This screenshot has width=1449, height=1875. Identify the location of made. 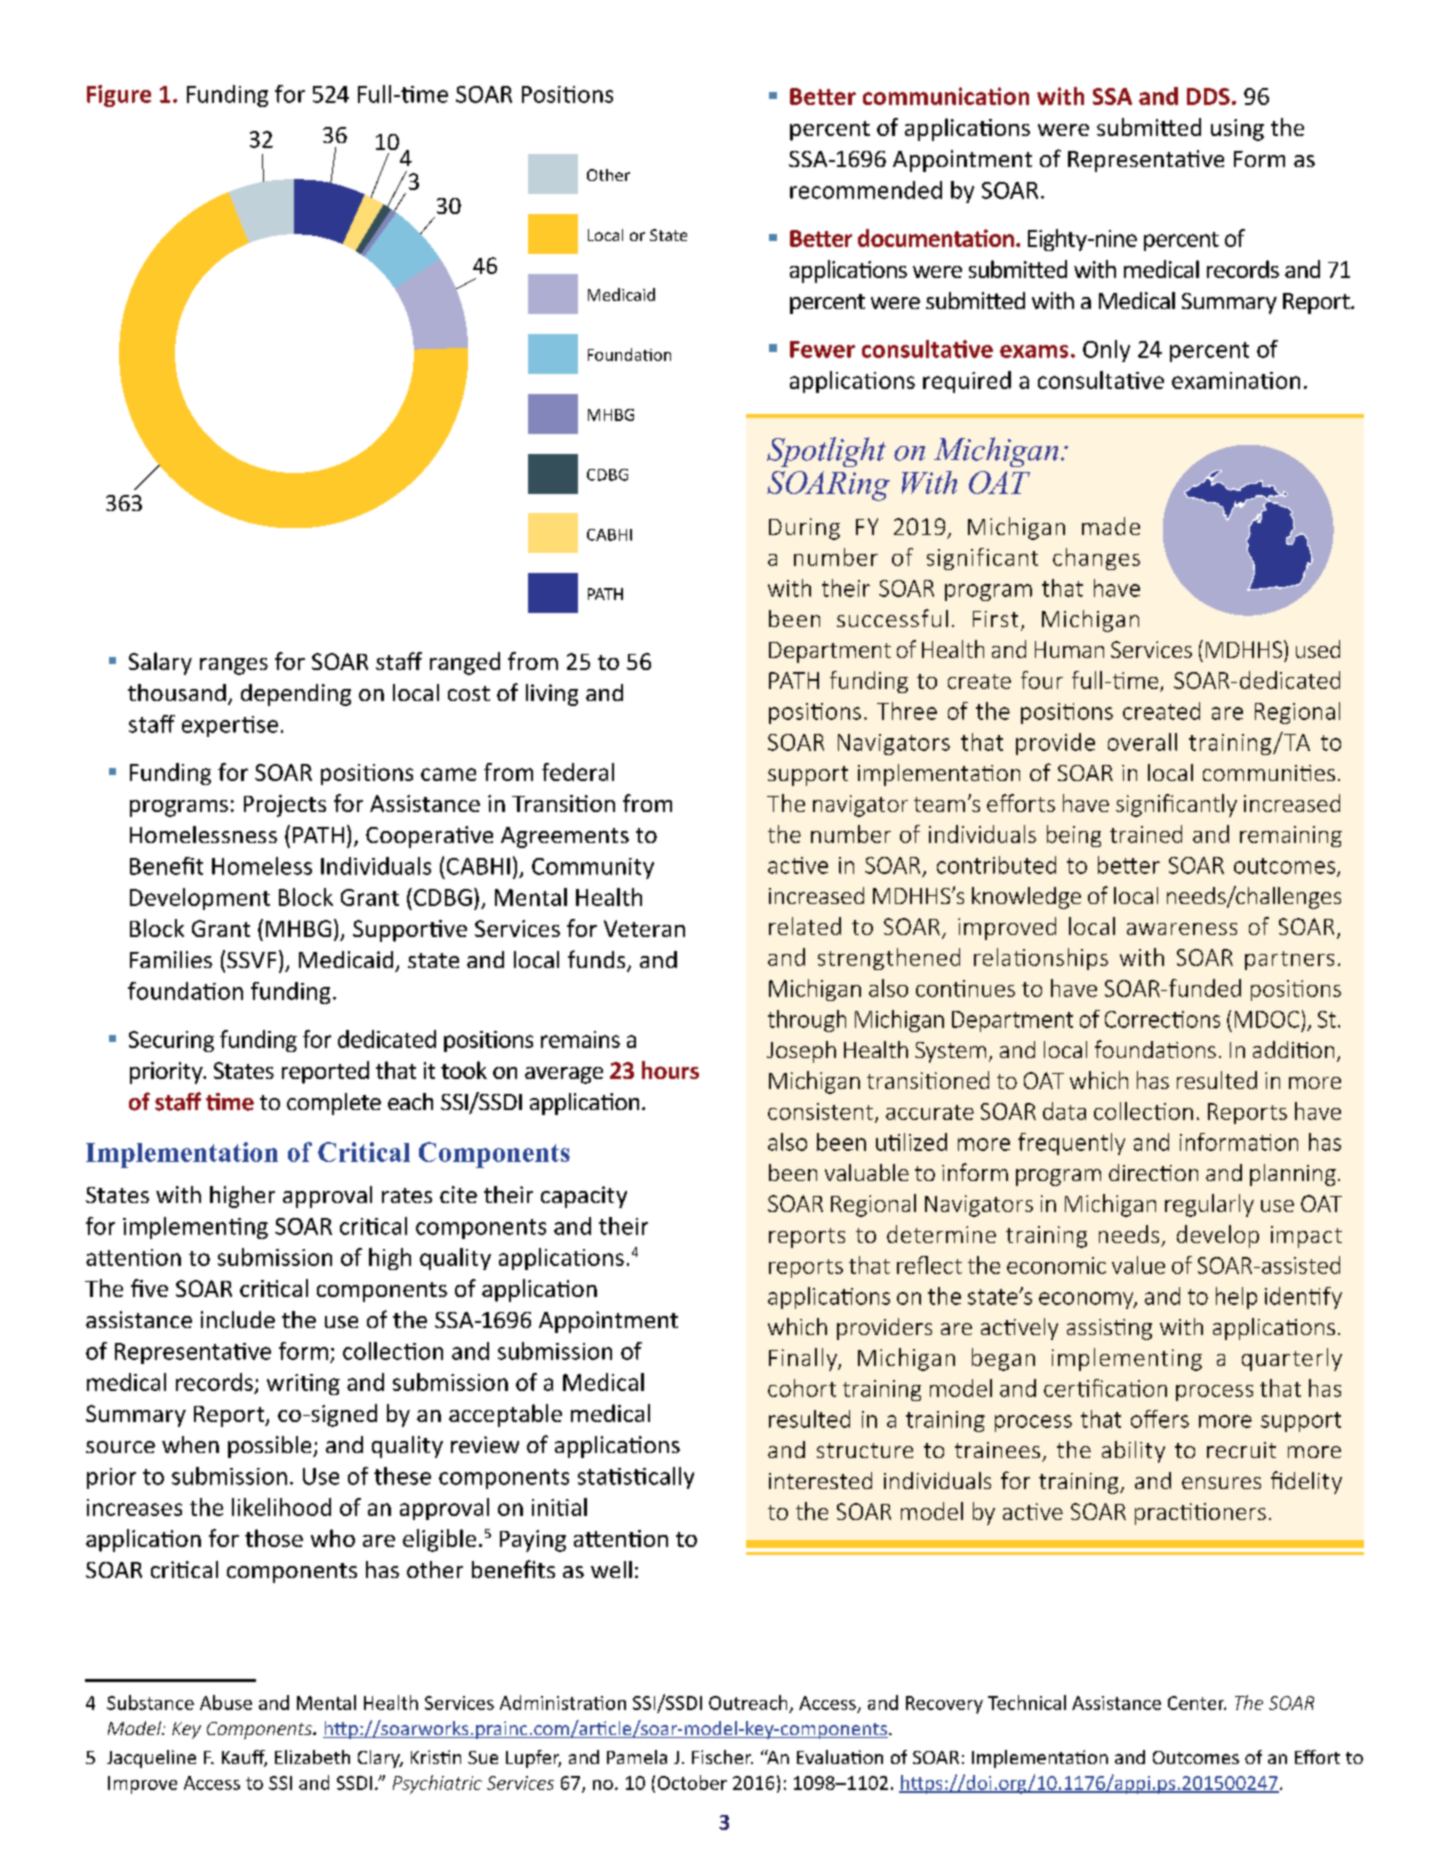
(1111, 526).
